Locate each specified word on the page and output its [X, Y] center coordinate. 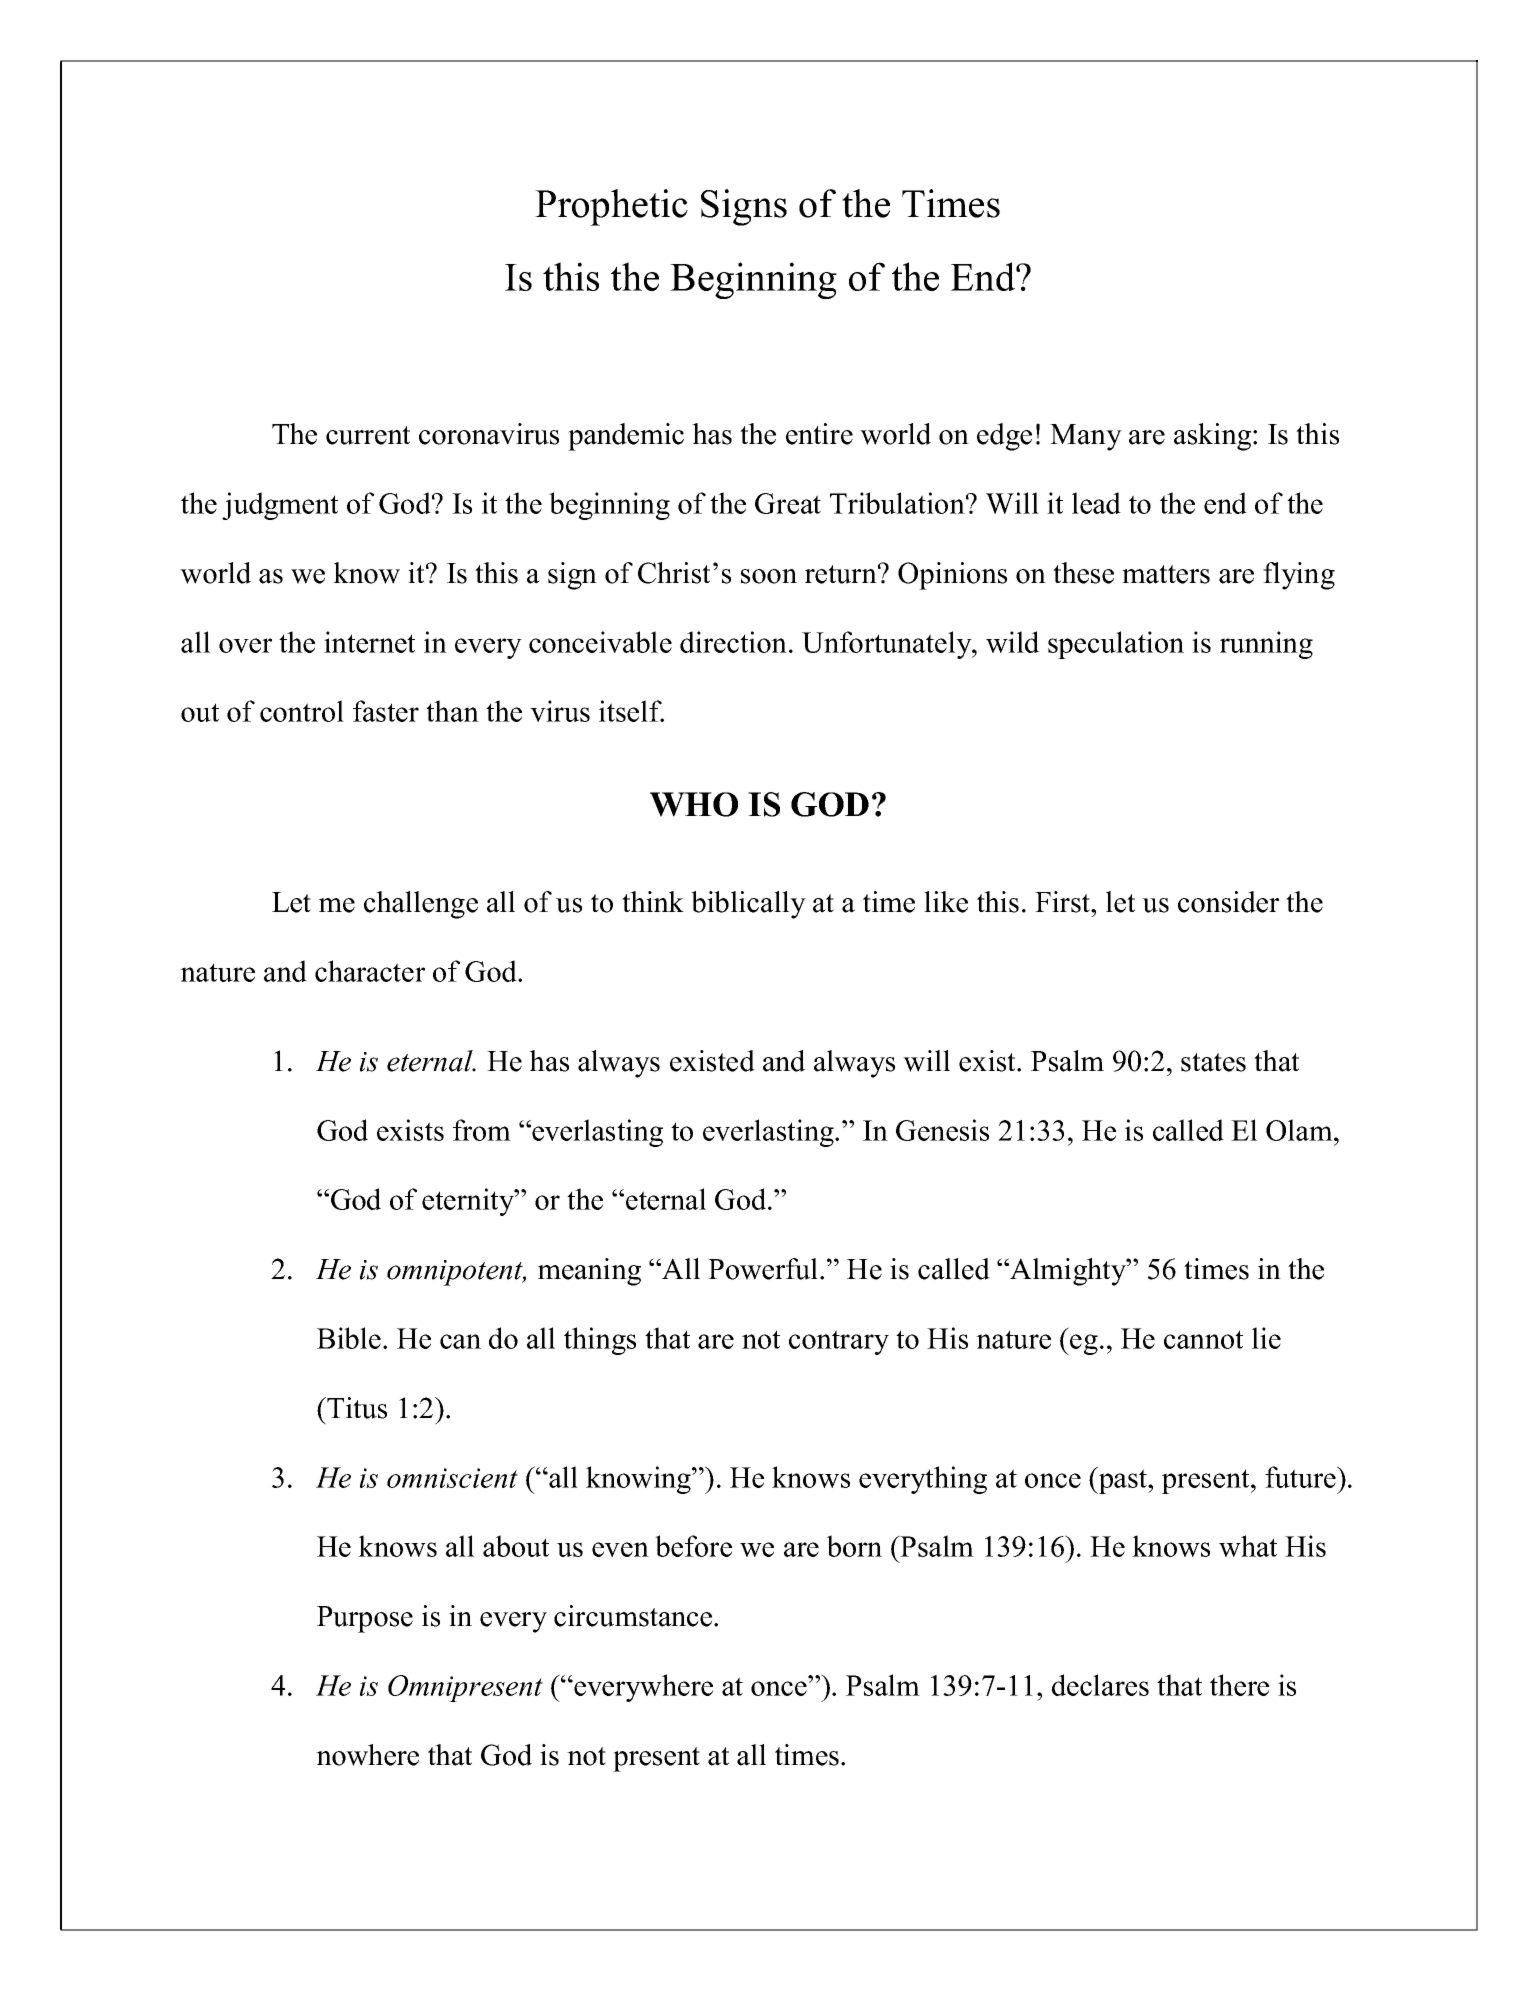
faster [386, 711]
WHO [694, 804]
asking [1214, 437]
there [1239, 1685]
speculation [1116, 645]
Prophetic [611, 207]
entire [819, 434]
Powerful [764, 1269]
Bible [349, 1338]
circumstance [634, 1616]
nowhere [367, 1755]
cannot [1203, 1339]
